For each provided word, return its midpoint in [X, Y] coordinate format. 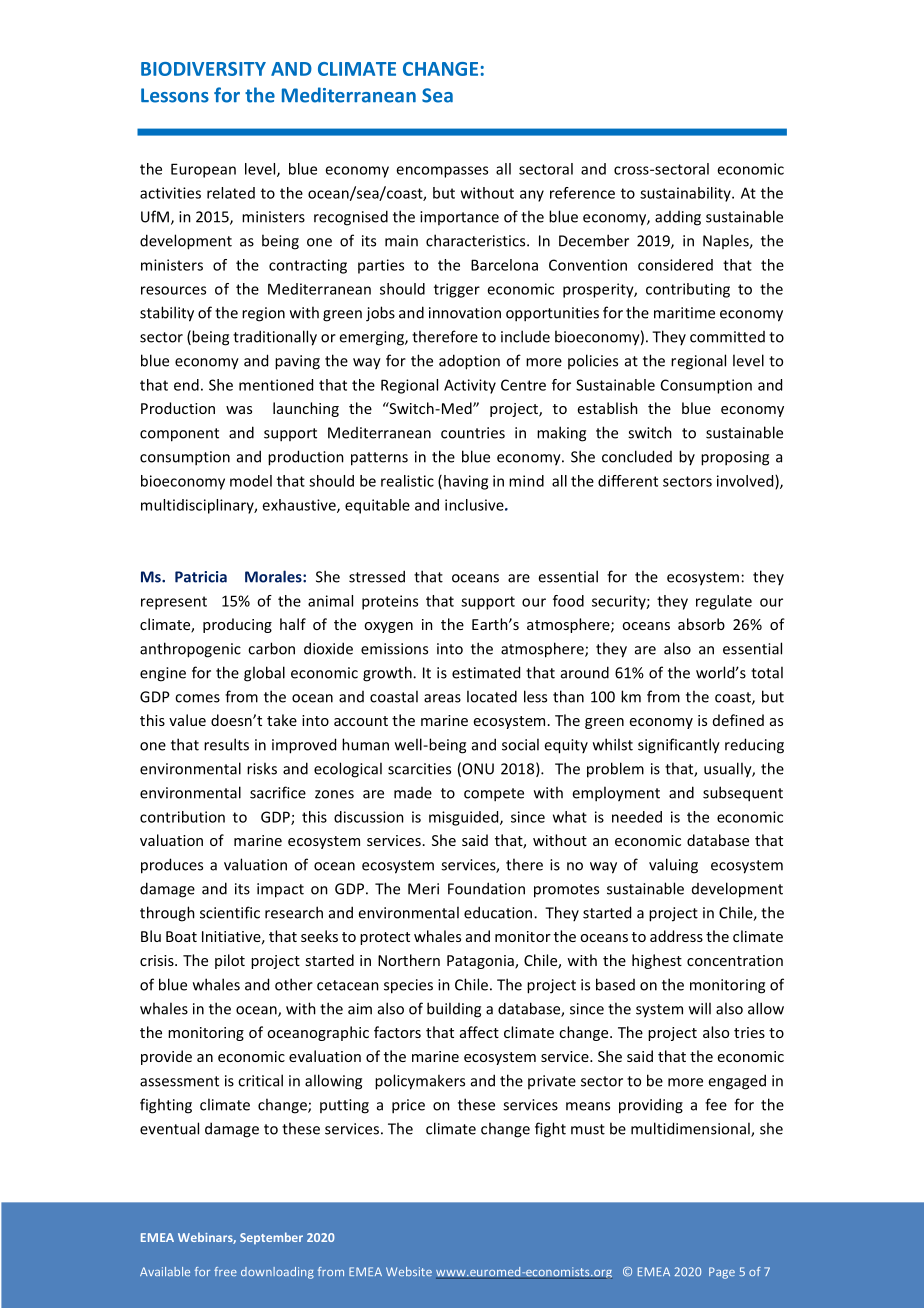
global [264, 674]
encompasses [442, 172]
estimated [486, 672]
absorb [701, 624]
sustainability [686, 194]
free [225, 1271]
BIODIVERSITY [203, 69]
